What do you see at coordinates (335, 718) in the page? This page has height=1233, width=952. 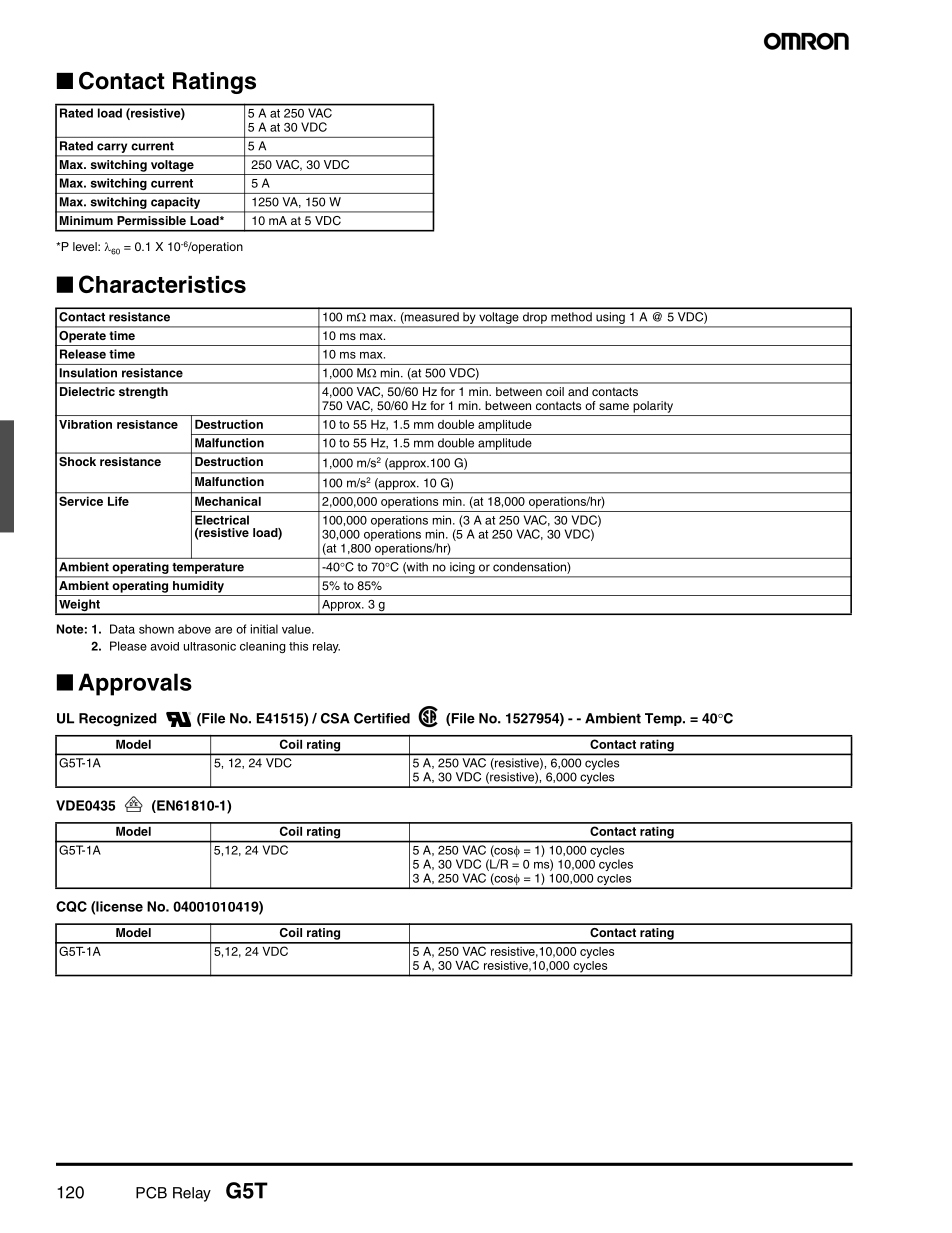 I see `CSA` at bounding box center [335, 718].
